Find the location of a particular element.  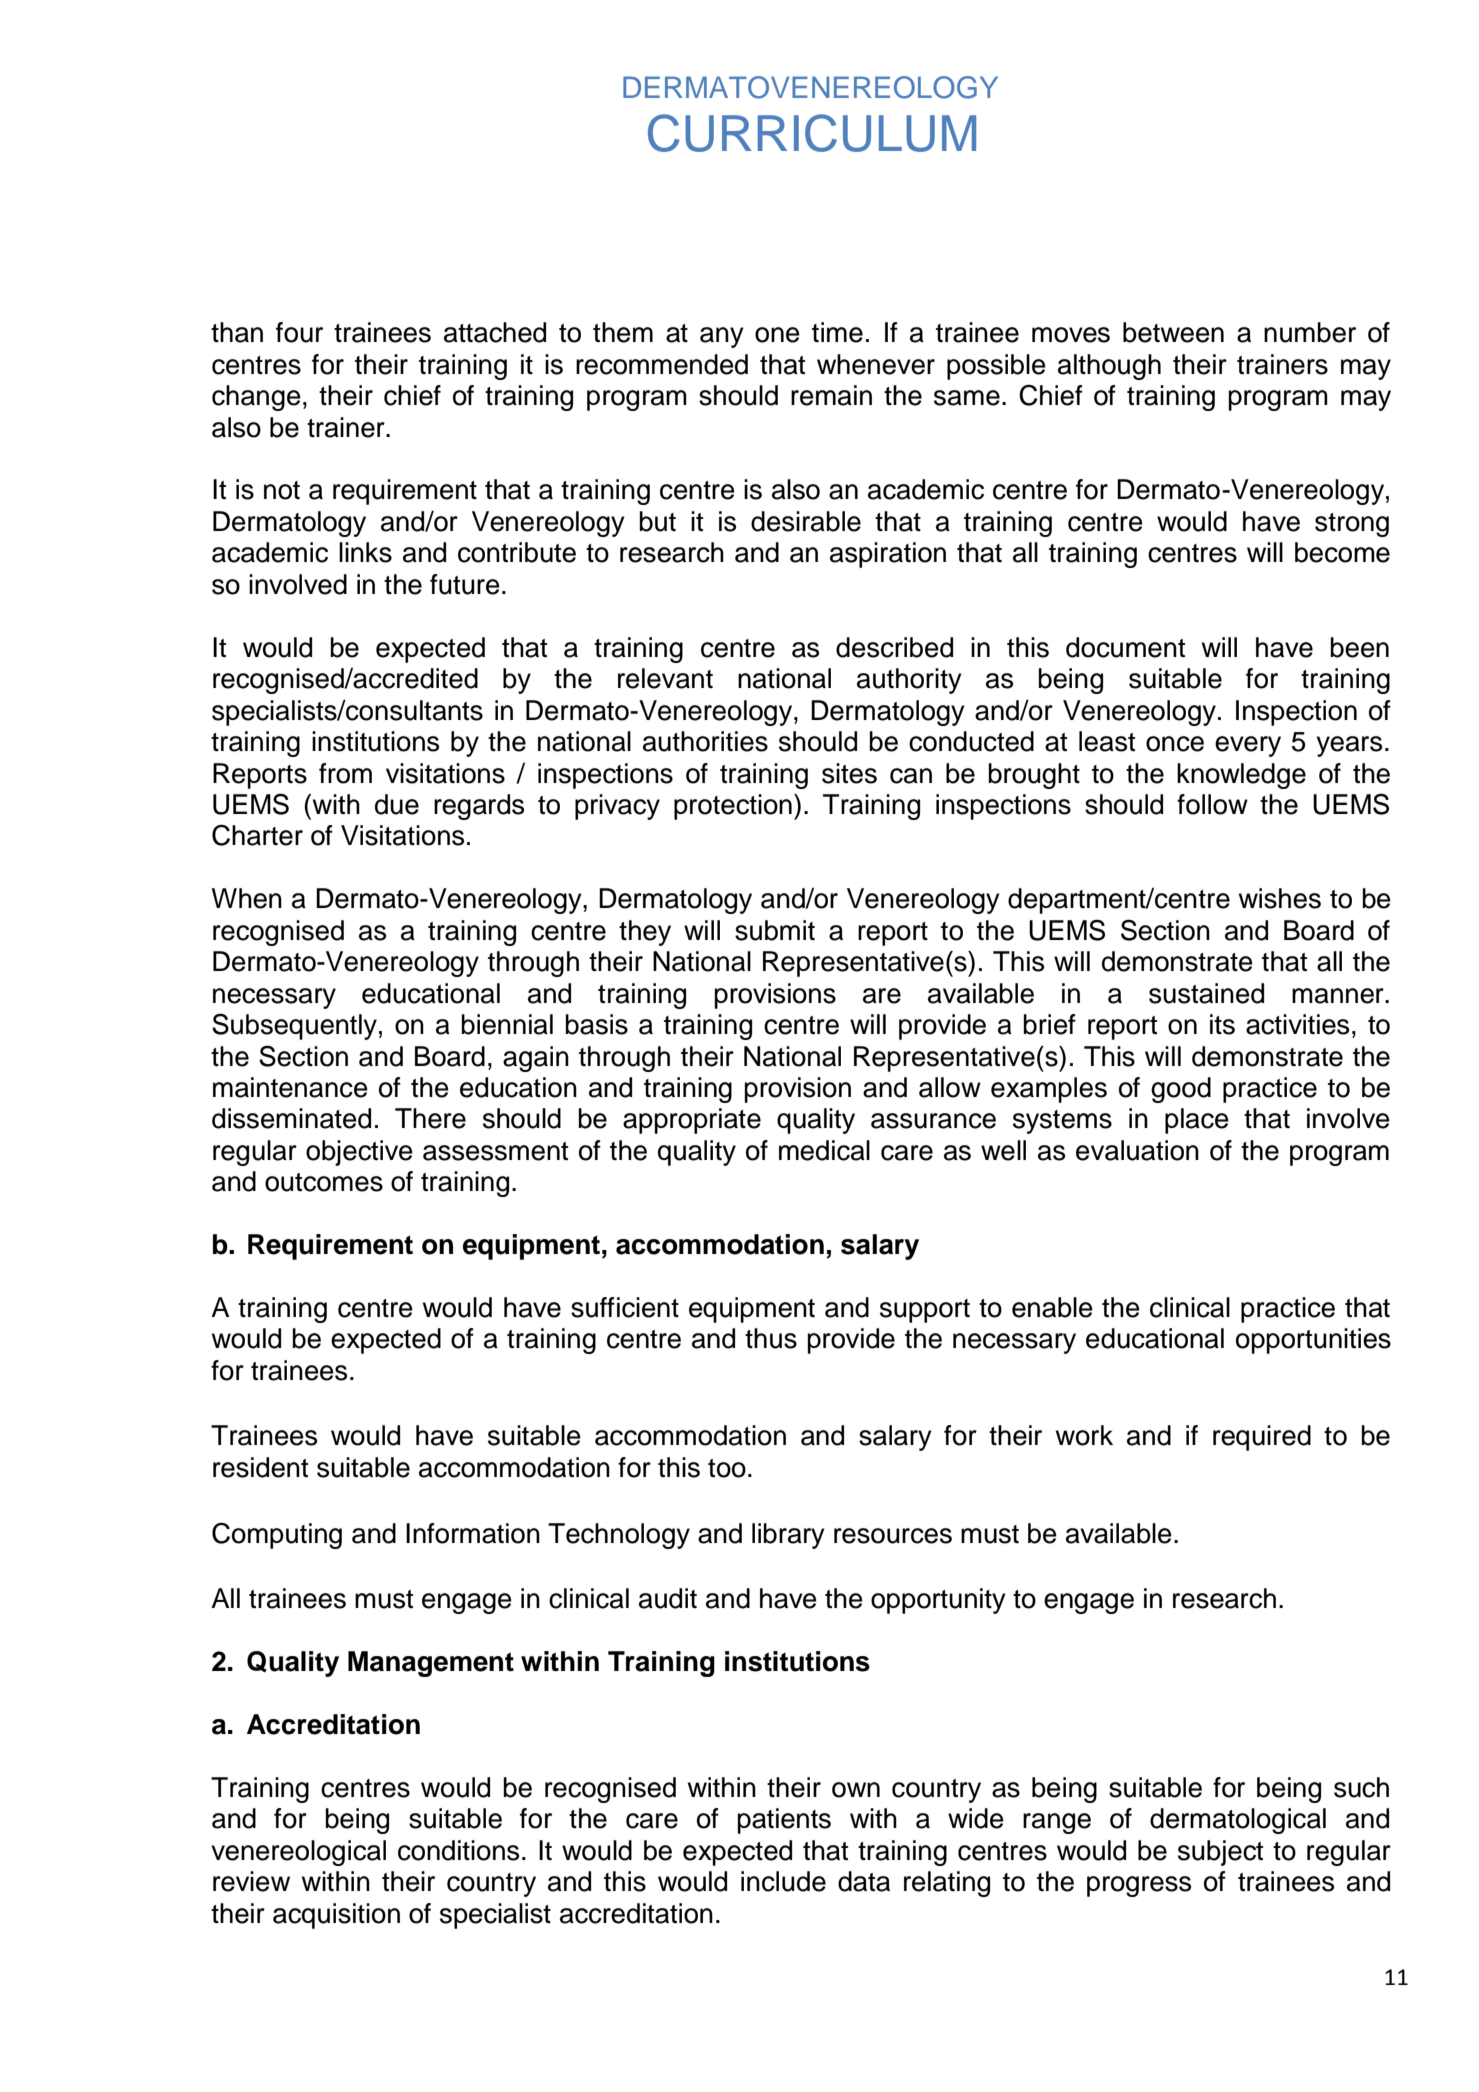

include is located at coordinates (783, 1881).
